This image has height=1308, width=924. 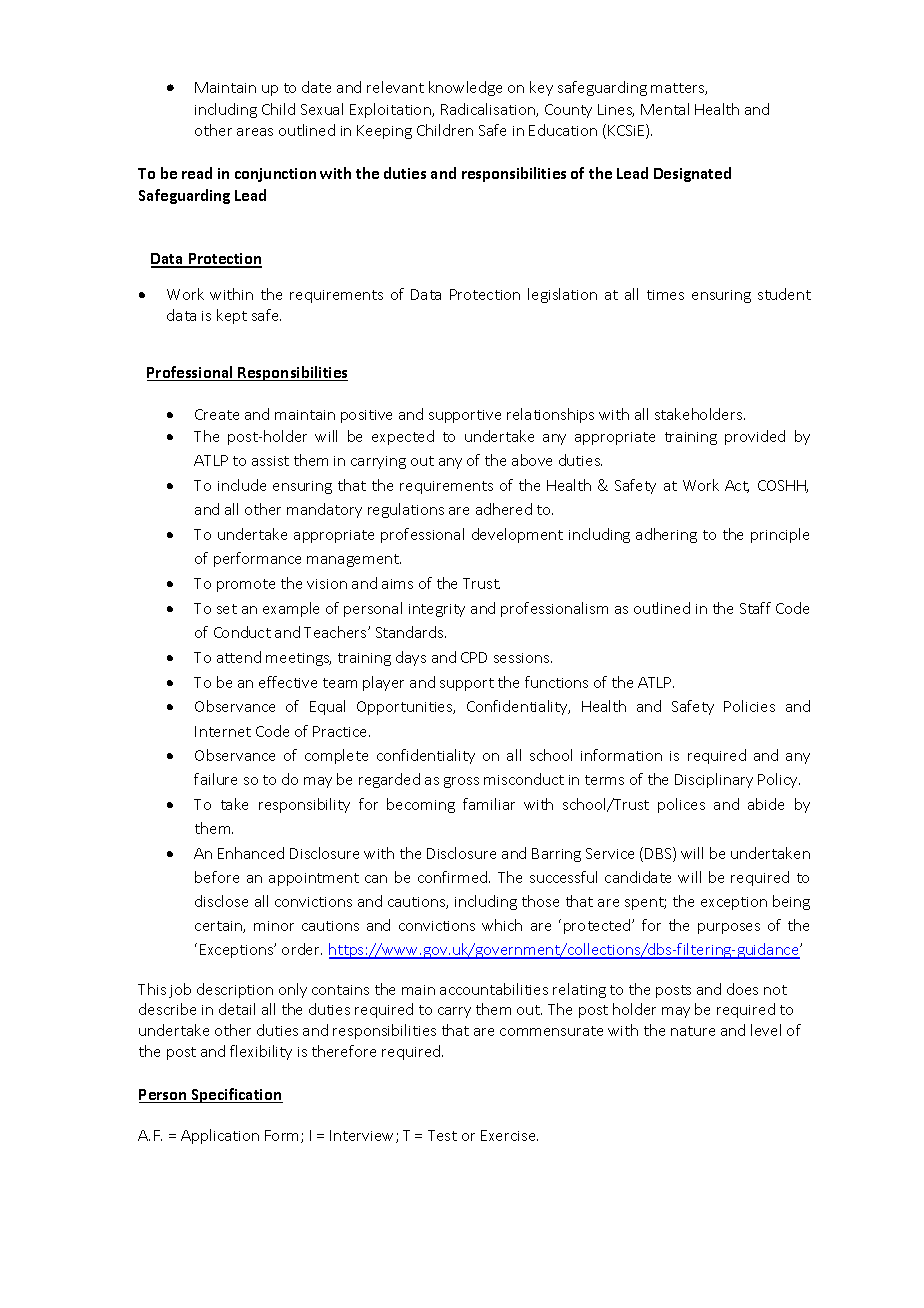 I want to click on Test, so click(x=442, y=1135).
